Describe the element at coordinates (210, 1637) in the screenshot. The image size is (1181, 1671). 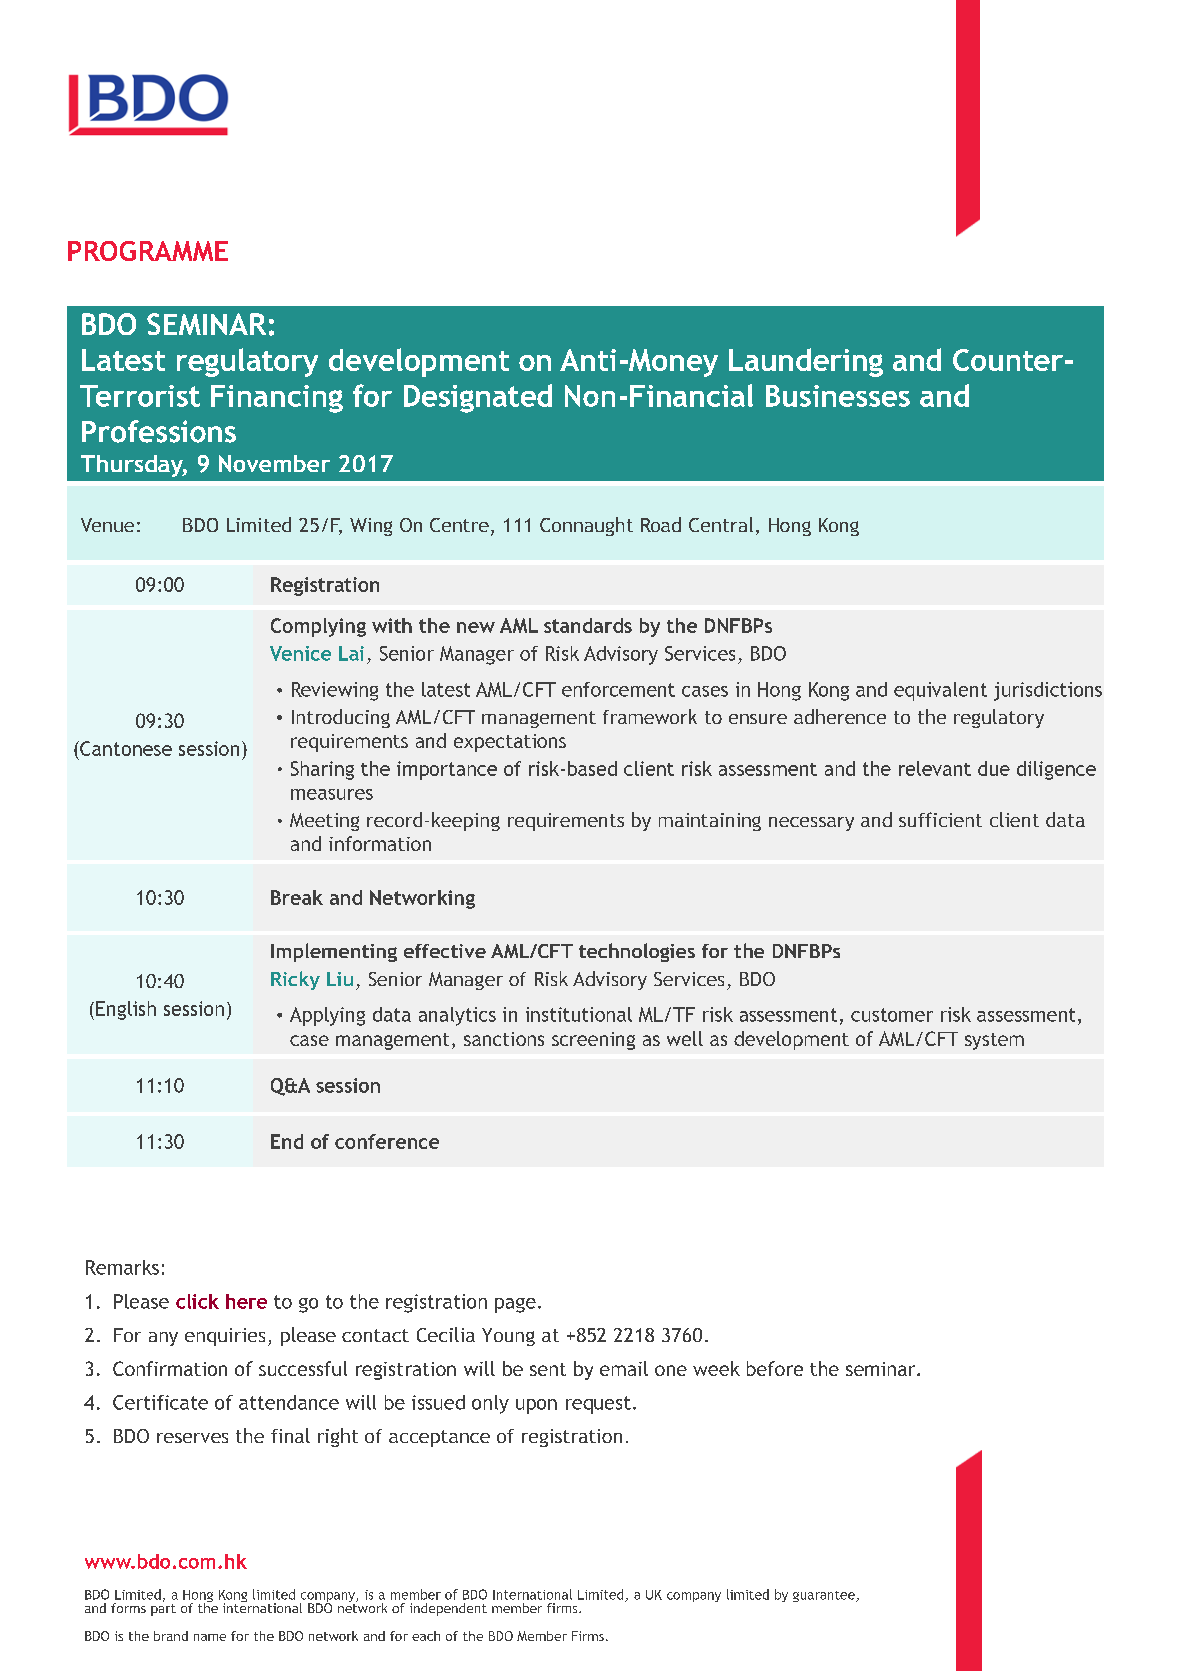
I see `name` at that location.
